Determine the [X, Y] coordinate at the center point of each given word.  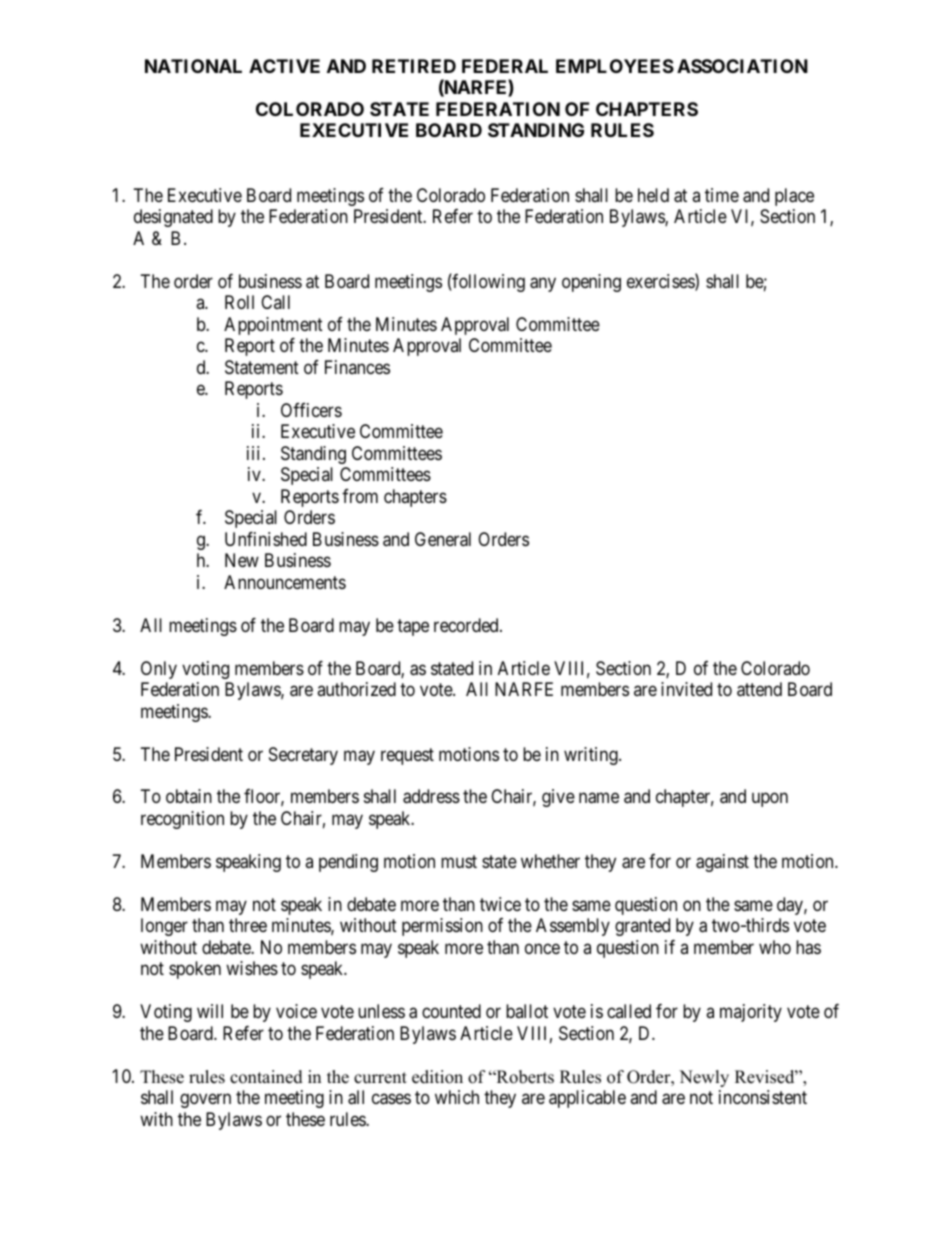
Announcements [285, 582]
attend [759, 689]
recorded [467, 625]
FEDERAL [505, 66]
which [457, 1097]
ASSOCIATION [742, 66]
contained [266, 1077]
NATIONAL [193, 66]
